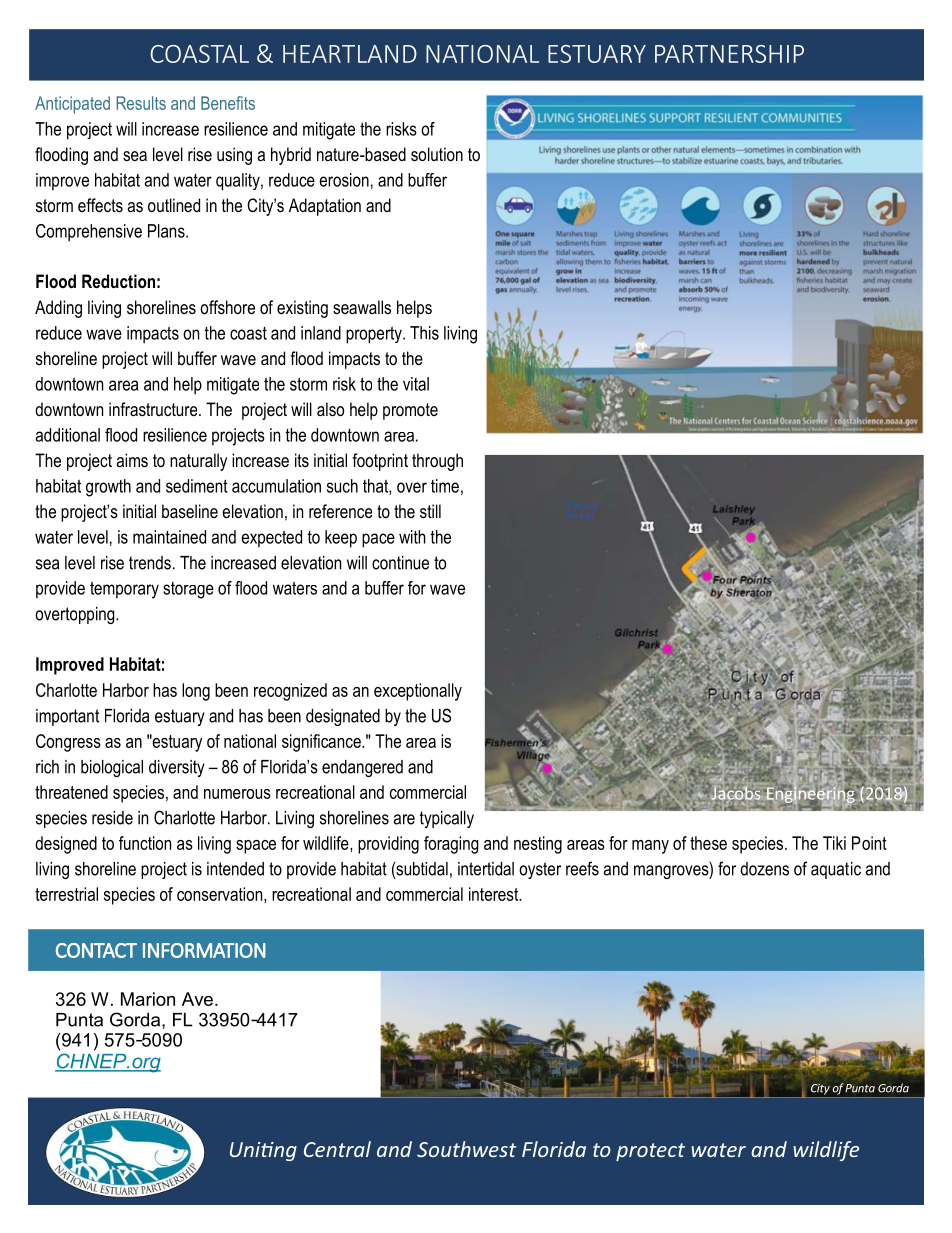 This screenshot has width=952, height=1233. What do you see at coordinates (177, 768) in the screenshot?
I see `diversity` at bounding box center [177, 768].
